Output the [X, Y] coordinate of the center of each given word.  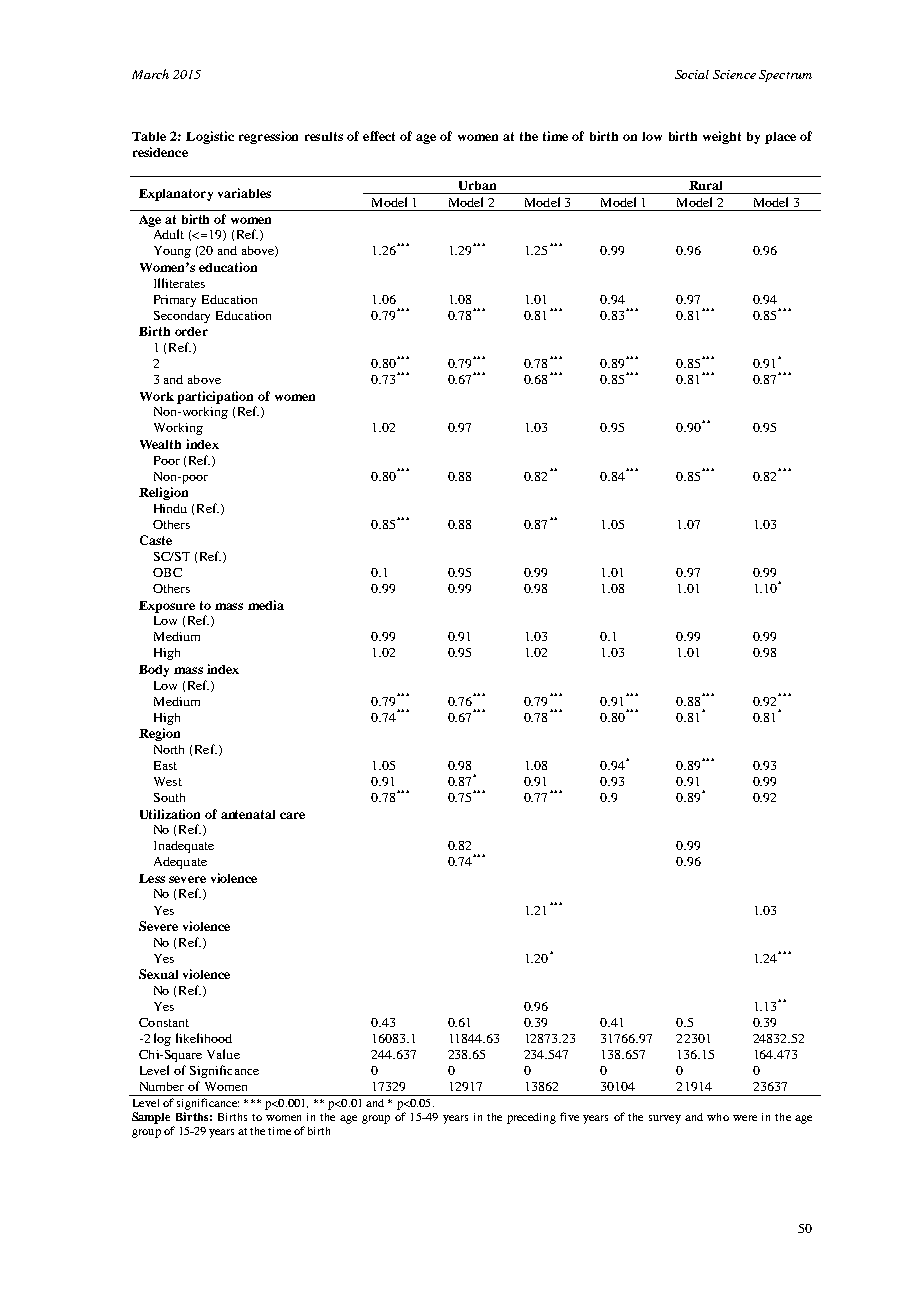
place [780, 138]
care [292, 815]
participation [215, 397]
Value [223, 1054]
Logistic [210, 137]
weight [722, 137]
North [169, 749]
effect [379, 136]
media [266, 605]
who [718, 1117]
